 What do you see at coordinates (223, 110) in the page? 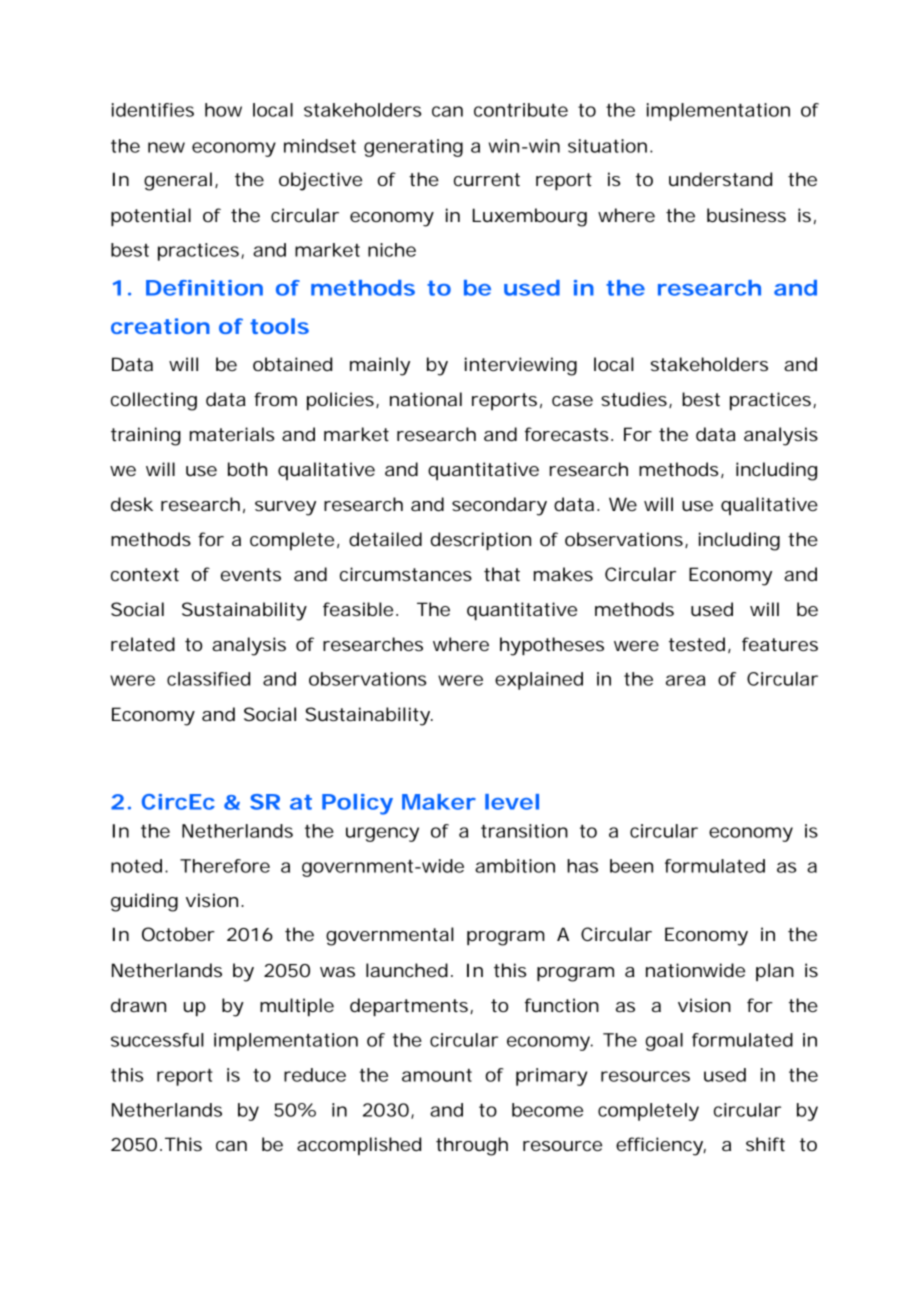
I see `how` at bounding box center [223, 110].
